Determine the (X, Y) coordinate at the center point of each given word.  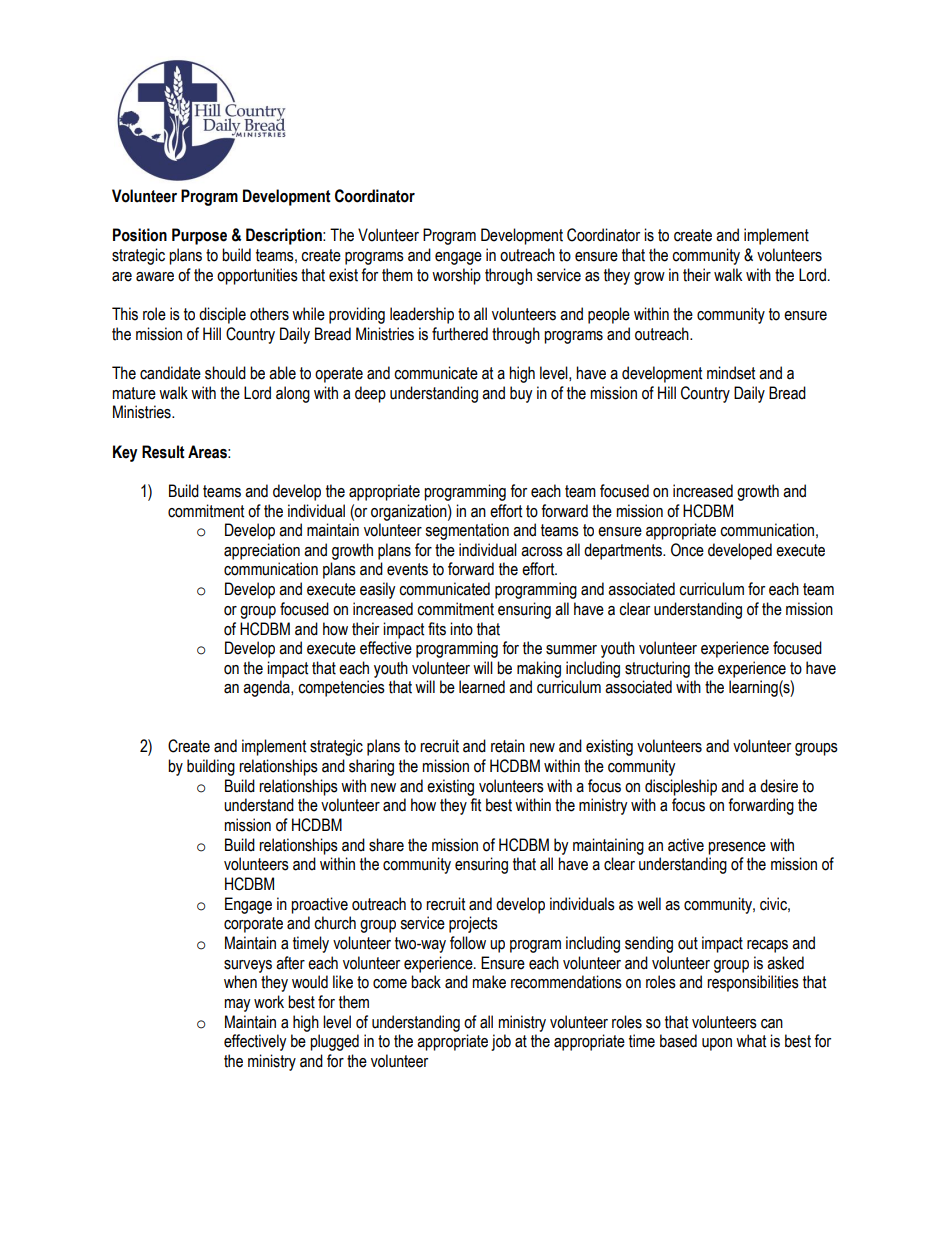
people (609, 315)
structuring (657, 669)
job (501, 1042)
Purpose (199, 236)
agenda (267, 688)
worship (456, 276)
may (237, 1005)
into (461, 629)
